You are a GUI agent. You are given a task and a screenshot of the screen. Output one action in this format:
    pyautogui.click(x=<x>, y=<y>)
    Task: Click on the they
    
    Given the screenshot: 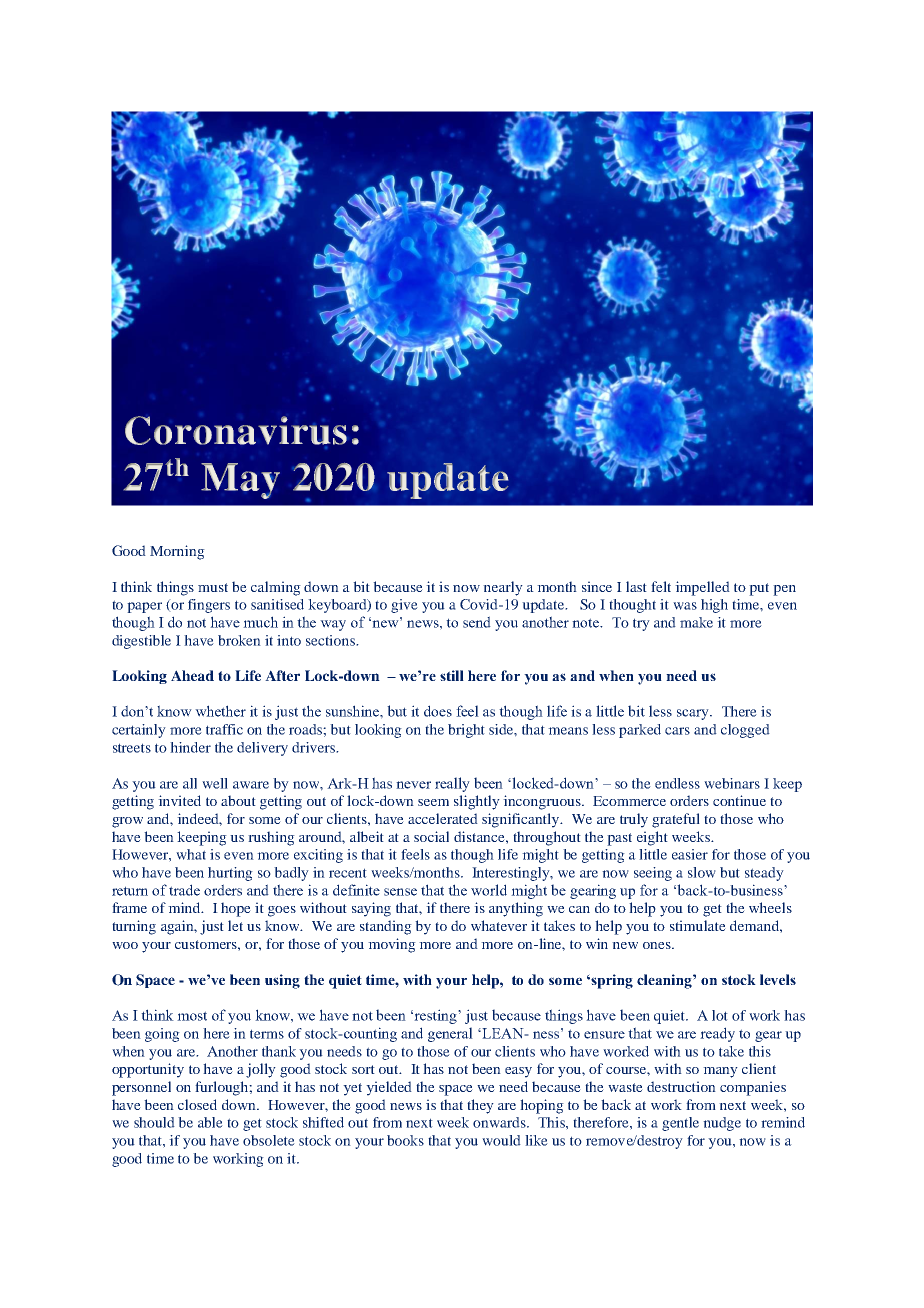 What is the action you would take?
    pyautogui.click(x=480, y=1106)
